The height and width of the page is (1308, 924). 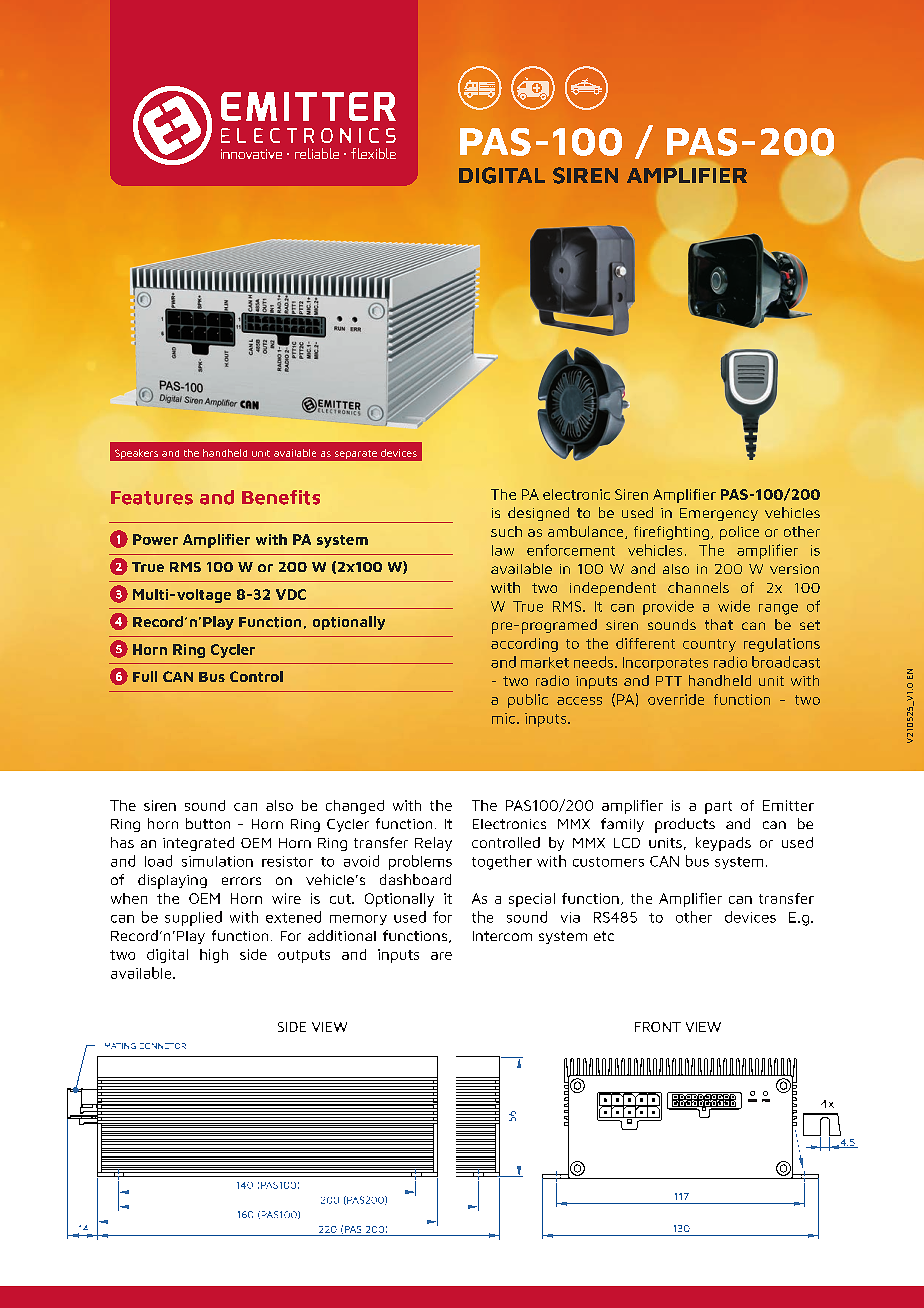 What do you see at coordinates (214, 956) in the page?
I see `high` at bounding box center [214, 956].
